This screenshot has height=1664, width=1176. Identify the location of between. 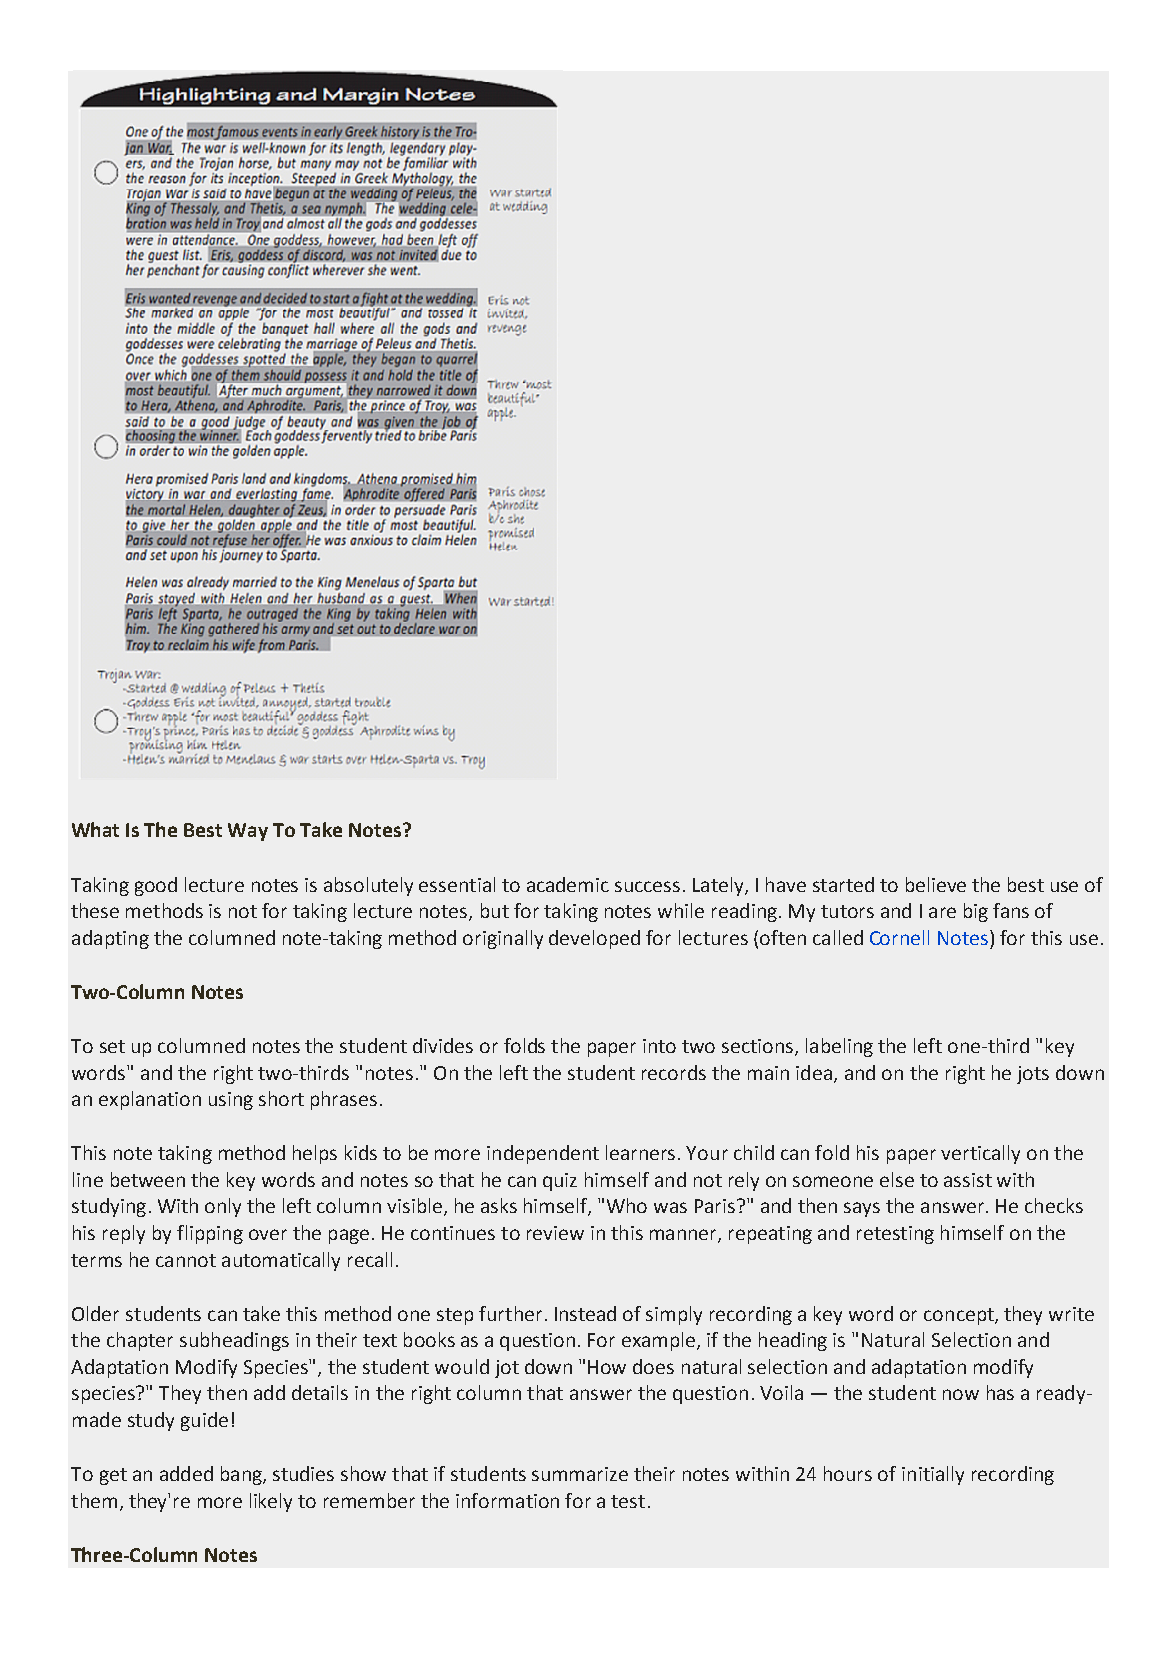
(148, 1179).
